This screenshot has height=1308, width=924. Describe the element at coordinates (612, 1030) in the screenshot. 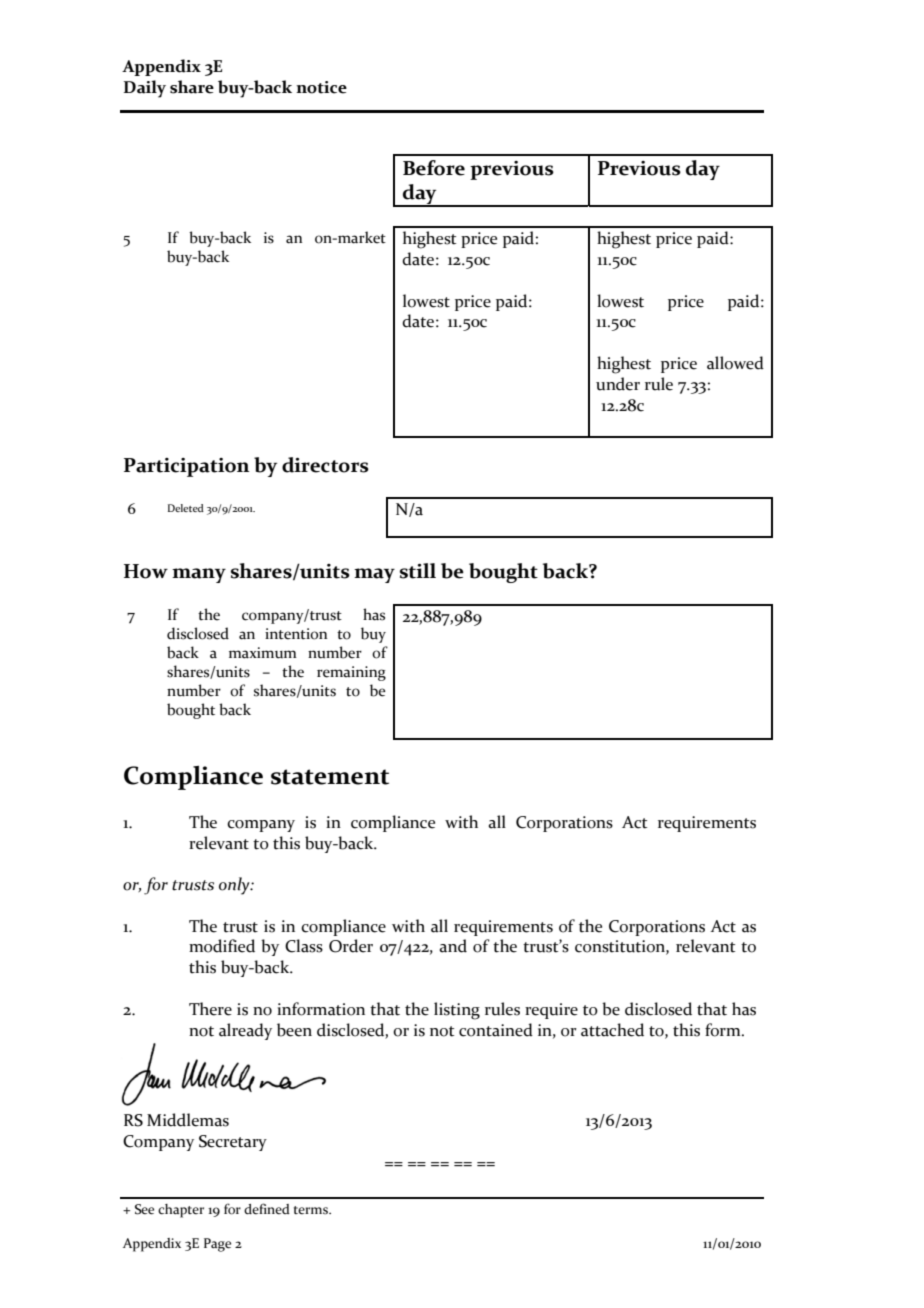

I see `attached` at that location.
